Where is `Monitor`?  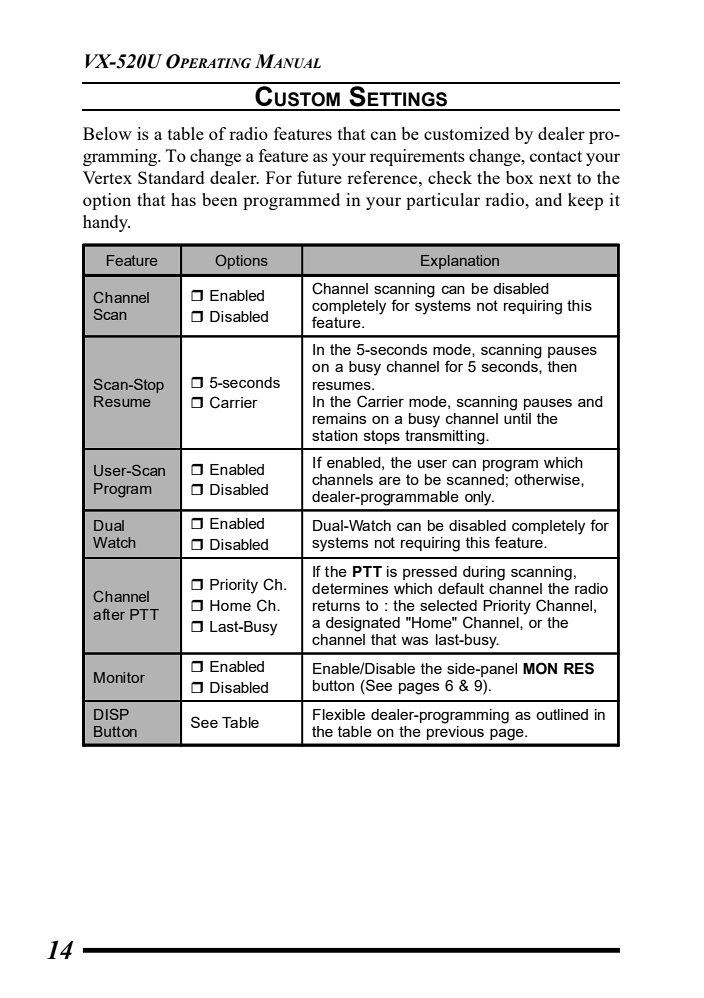 Monitor is located at coordinates (119, 677).
